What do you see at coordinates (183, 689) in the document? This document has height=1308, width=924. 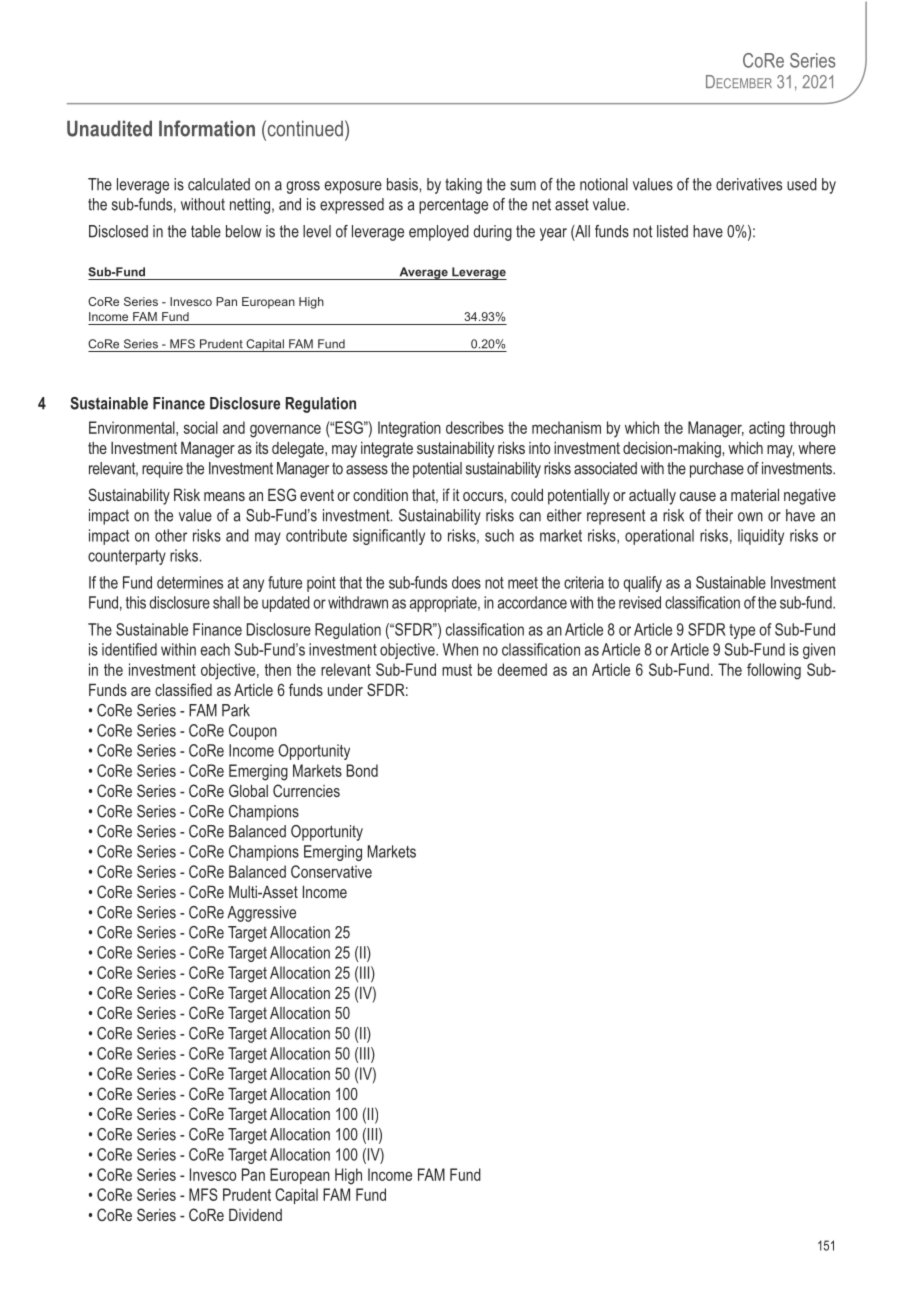 I see `classified` at bounding box center [183, 689].
